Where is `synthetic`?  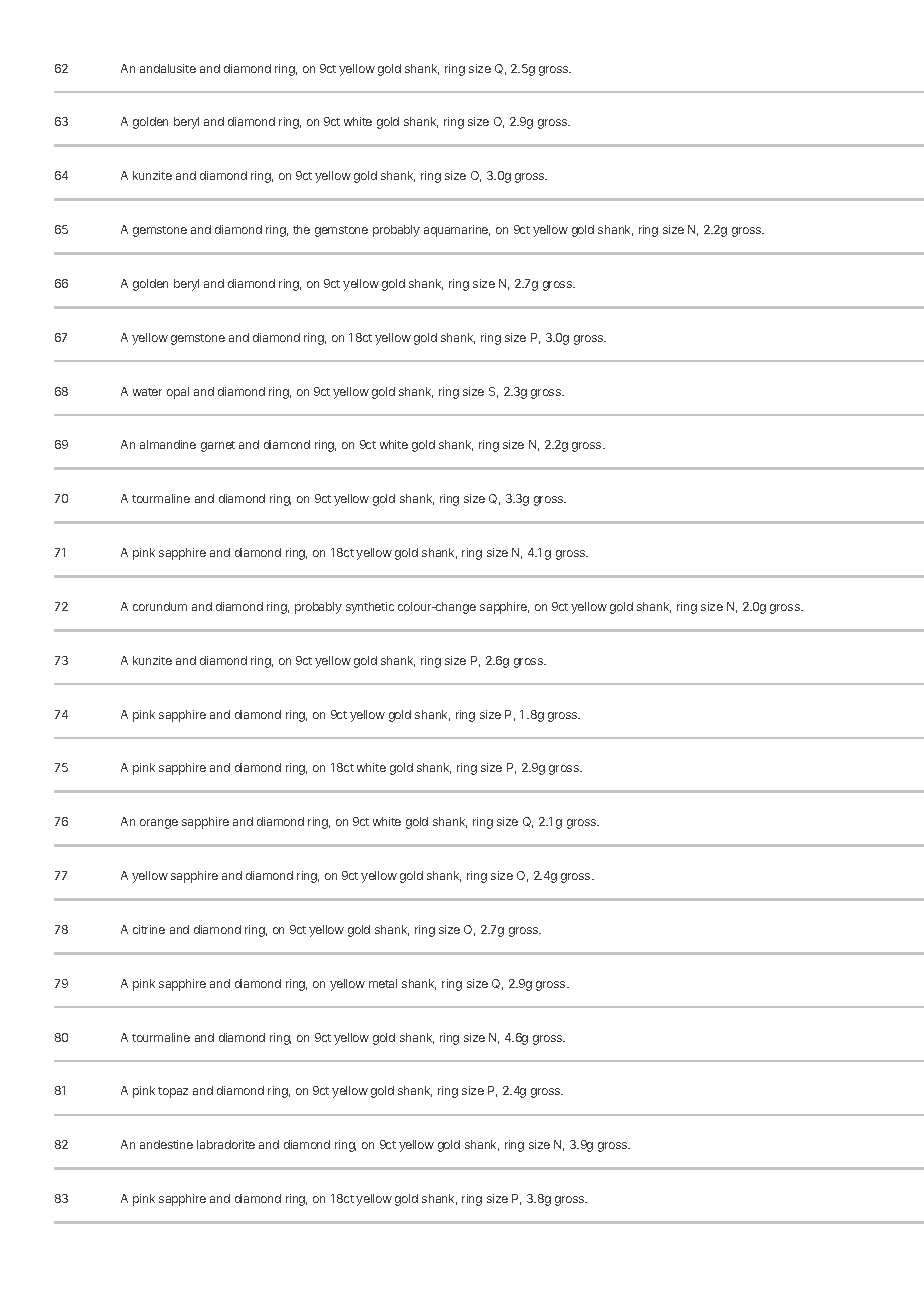
synthetic is located at coordinates (370, 608).
